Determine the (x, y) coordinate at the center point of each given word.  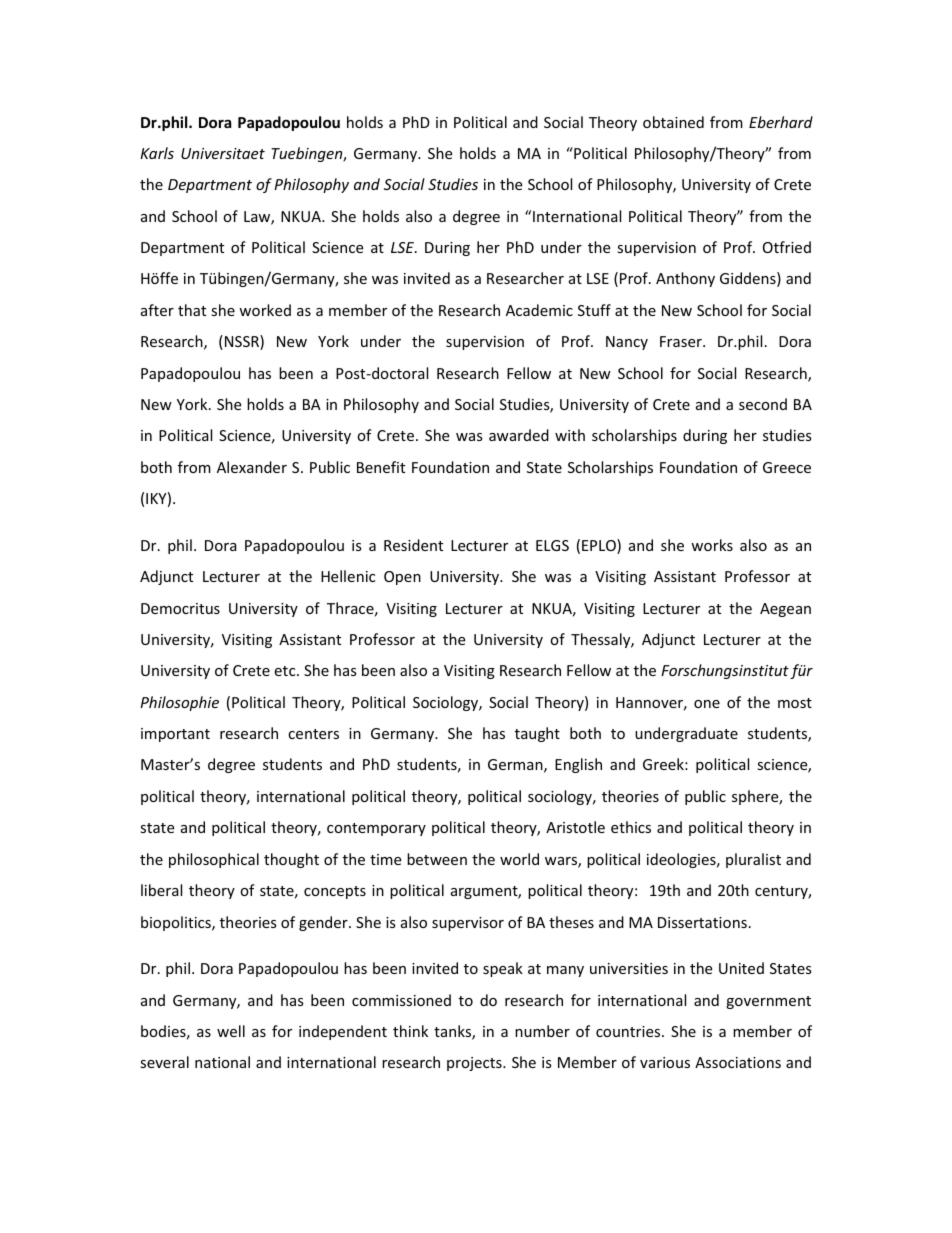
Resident (413, 545)
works (712, 545)
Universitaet (223, 153)
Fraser (682, 341)
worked (265, 310)
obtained (673, 122)
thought (291, 860)
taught (537, 734)
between (437, 859)
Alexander (252, 467)
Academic (539, 310)
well (231, 1031)
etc (286, 671)
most (795, 703)
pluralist (753, 860)
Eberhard (781, 122)
